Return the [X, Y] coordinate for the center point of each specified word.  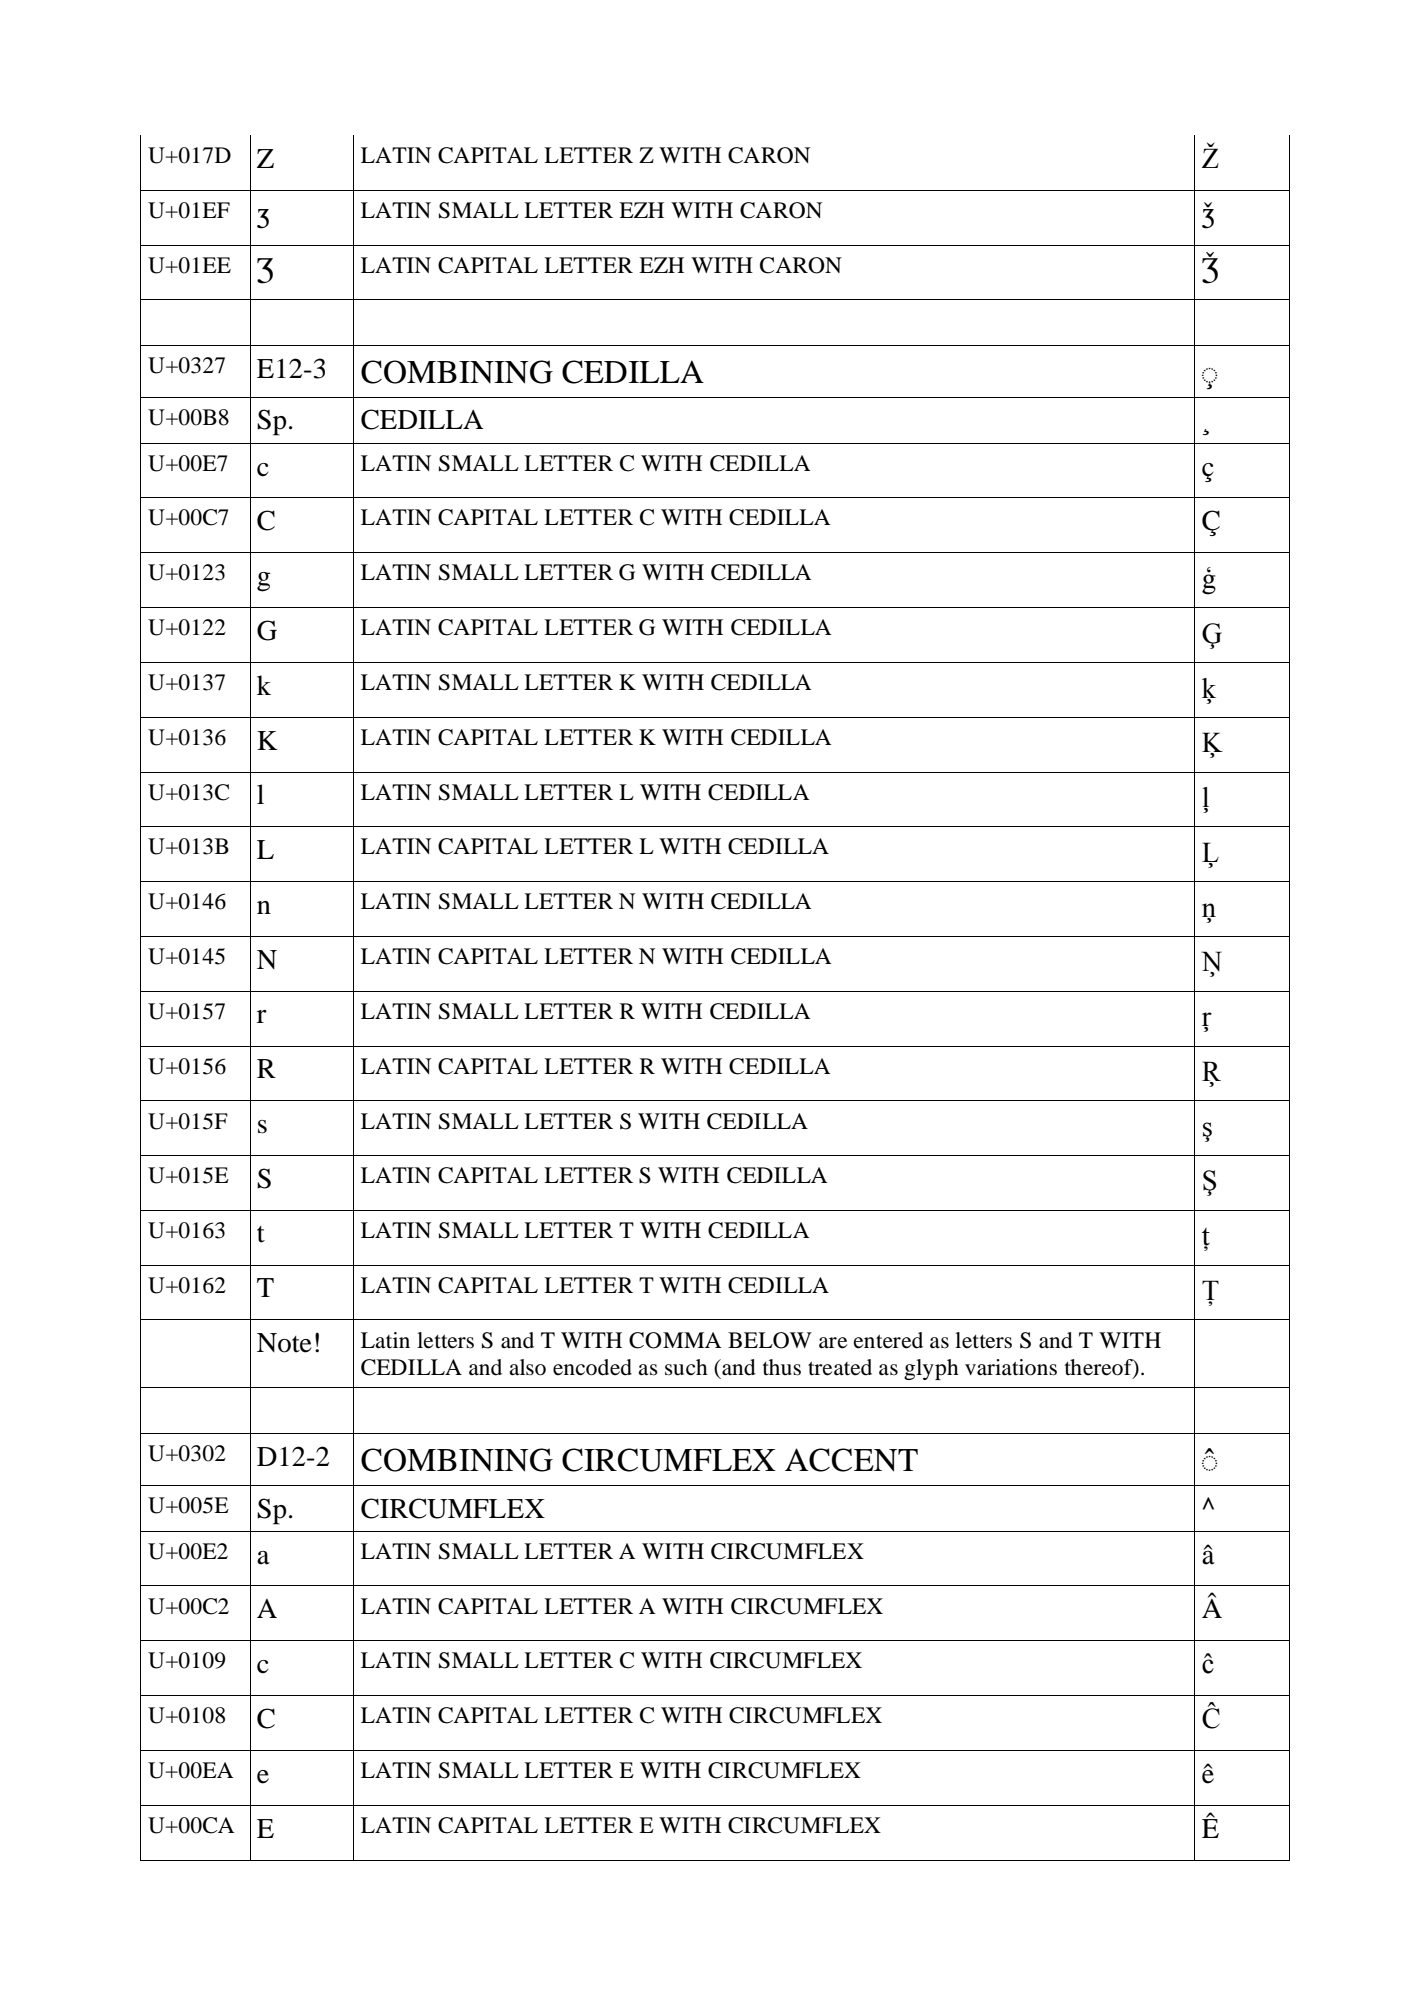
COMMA [675, 1340]
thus [782, 1367]
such [686, 1367]
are [833, 1343]
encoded [592, 1367]
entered [888, 1340]
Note [284, 1343]
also [527, 1367]
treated [840, 1367]
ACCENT [851, 1460]
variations [1011, 1367]
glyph [931, 1369]
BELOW [770, 1340]
